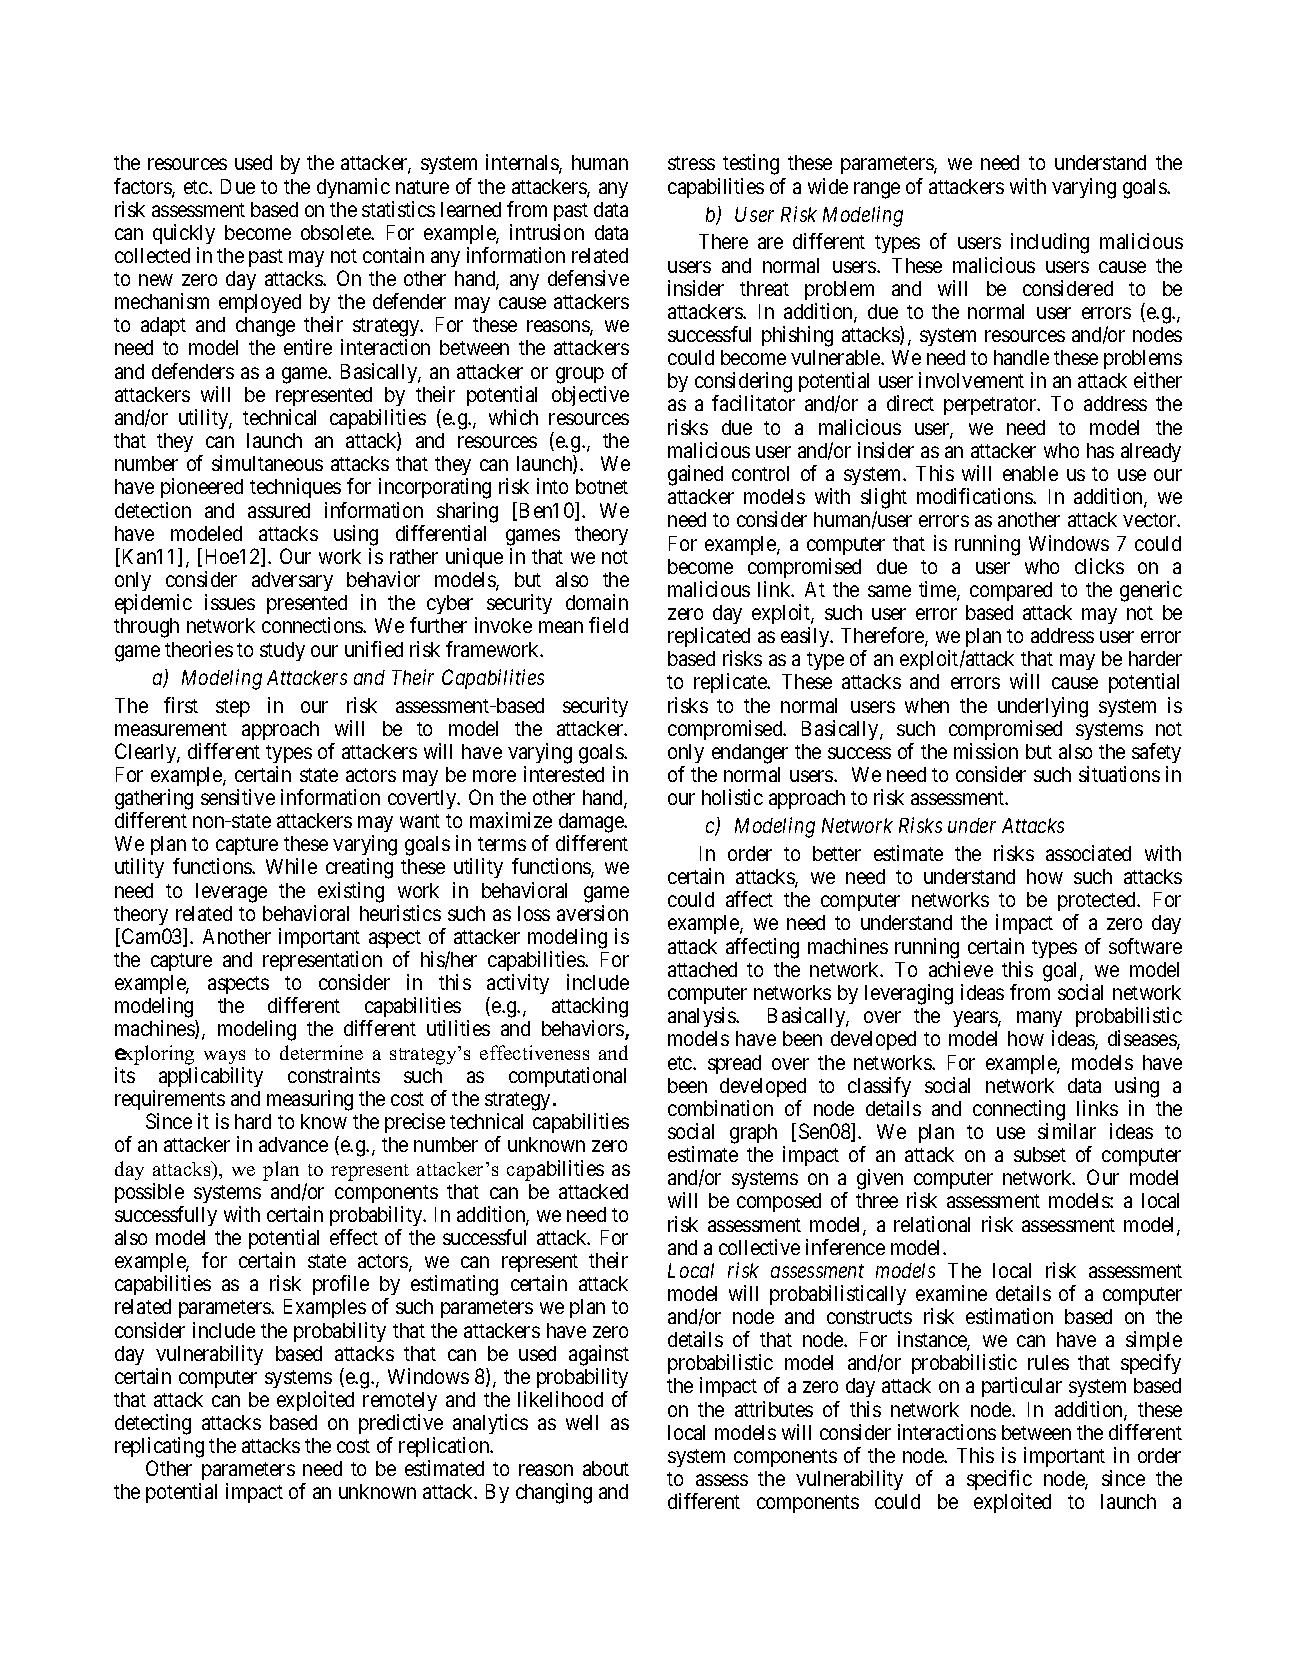 This image has height=1678, width=1297. I want to click on including, so click(1050, 243).
